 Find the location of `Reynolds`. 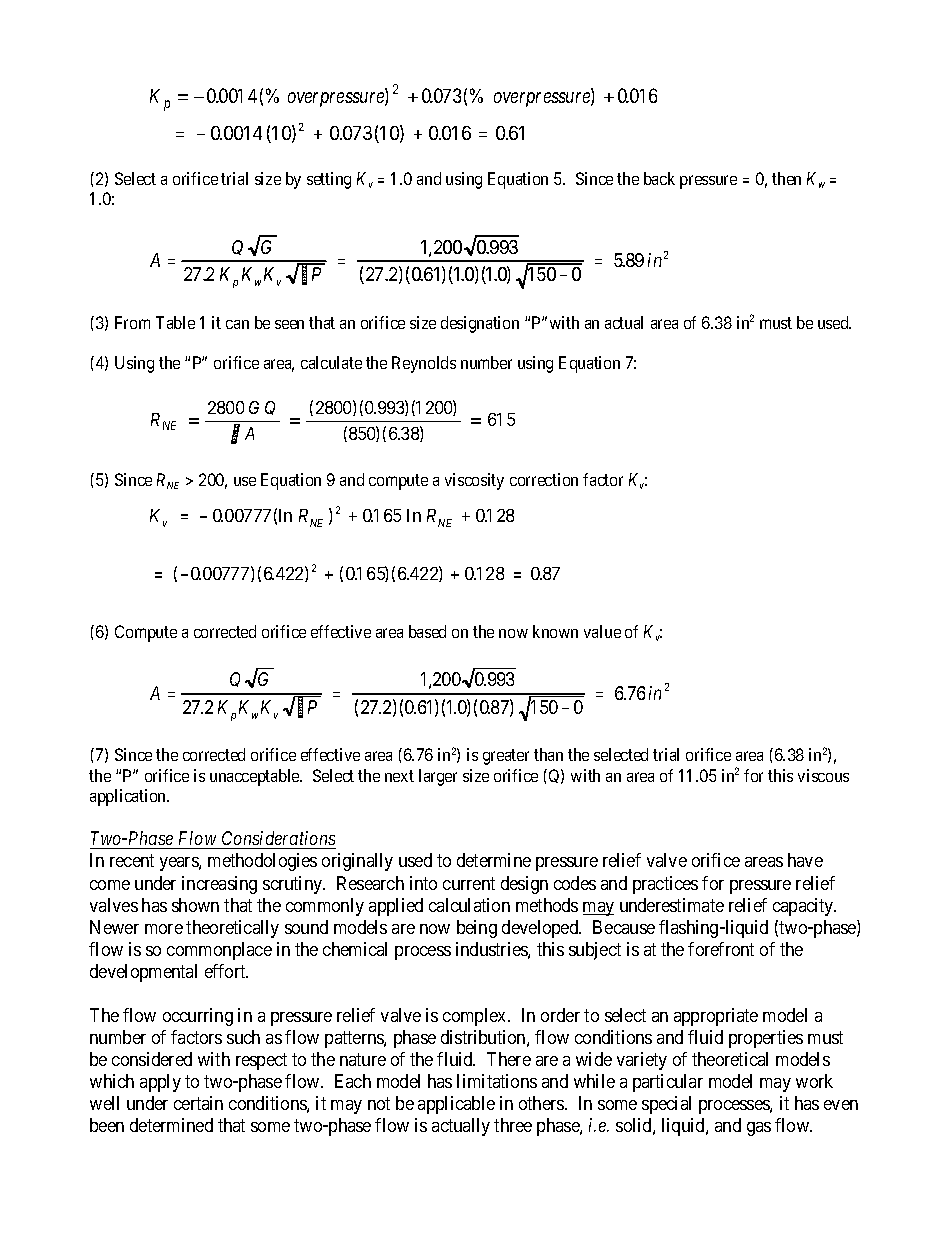

Reynolds is located at coordinates (424, 364).
